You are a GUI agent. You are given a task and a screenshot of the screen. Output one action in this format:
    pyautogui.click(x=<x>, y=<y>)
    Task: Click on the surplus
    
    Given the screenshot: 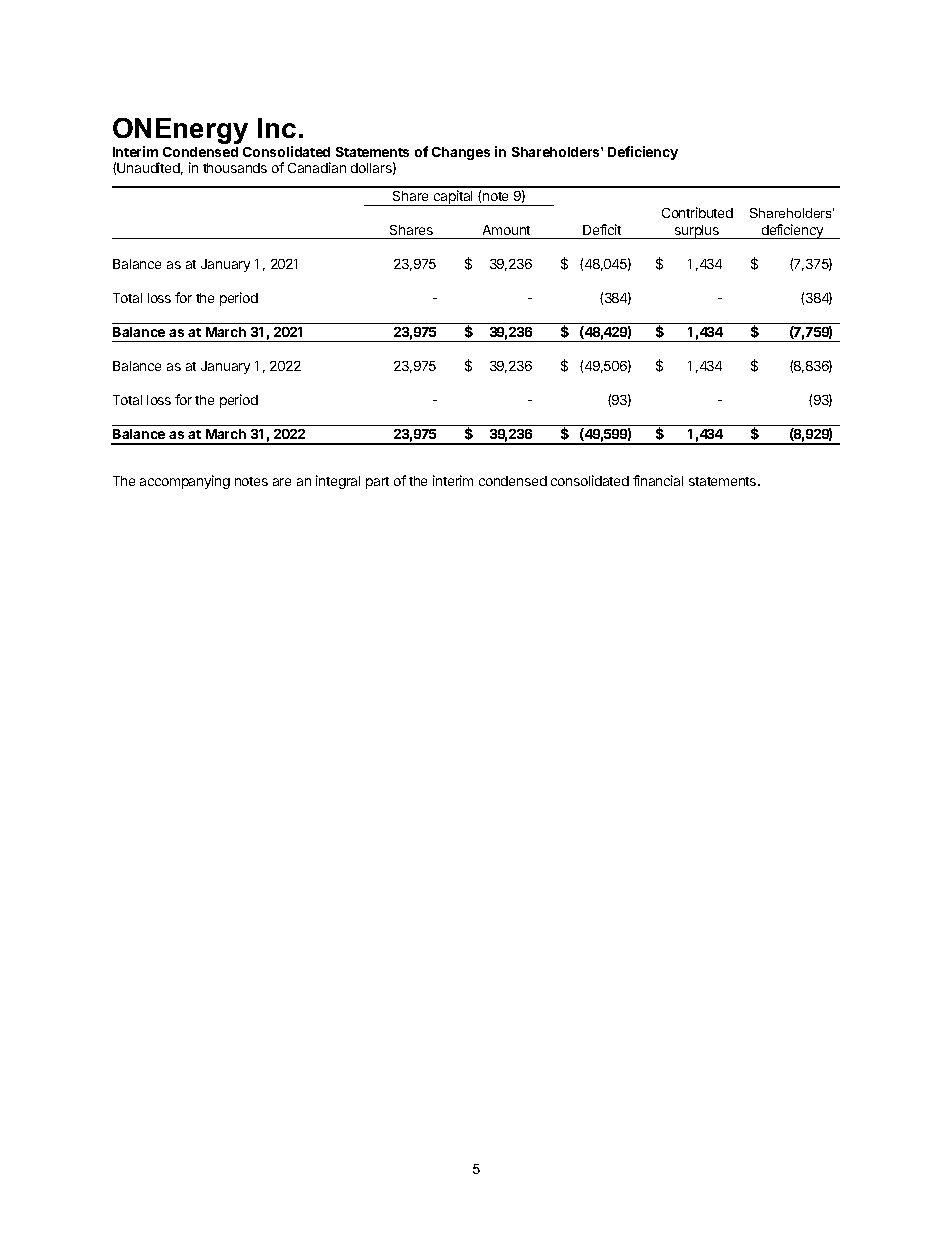 What is the action you would take?
    pyautogui.click(x=697, y=232)
